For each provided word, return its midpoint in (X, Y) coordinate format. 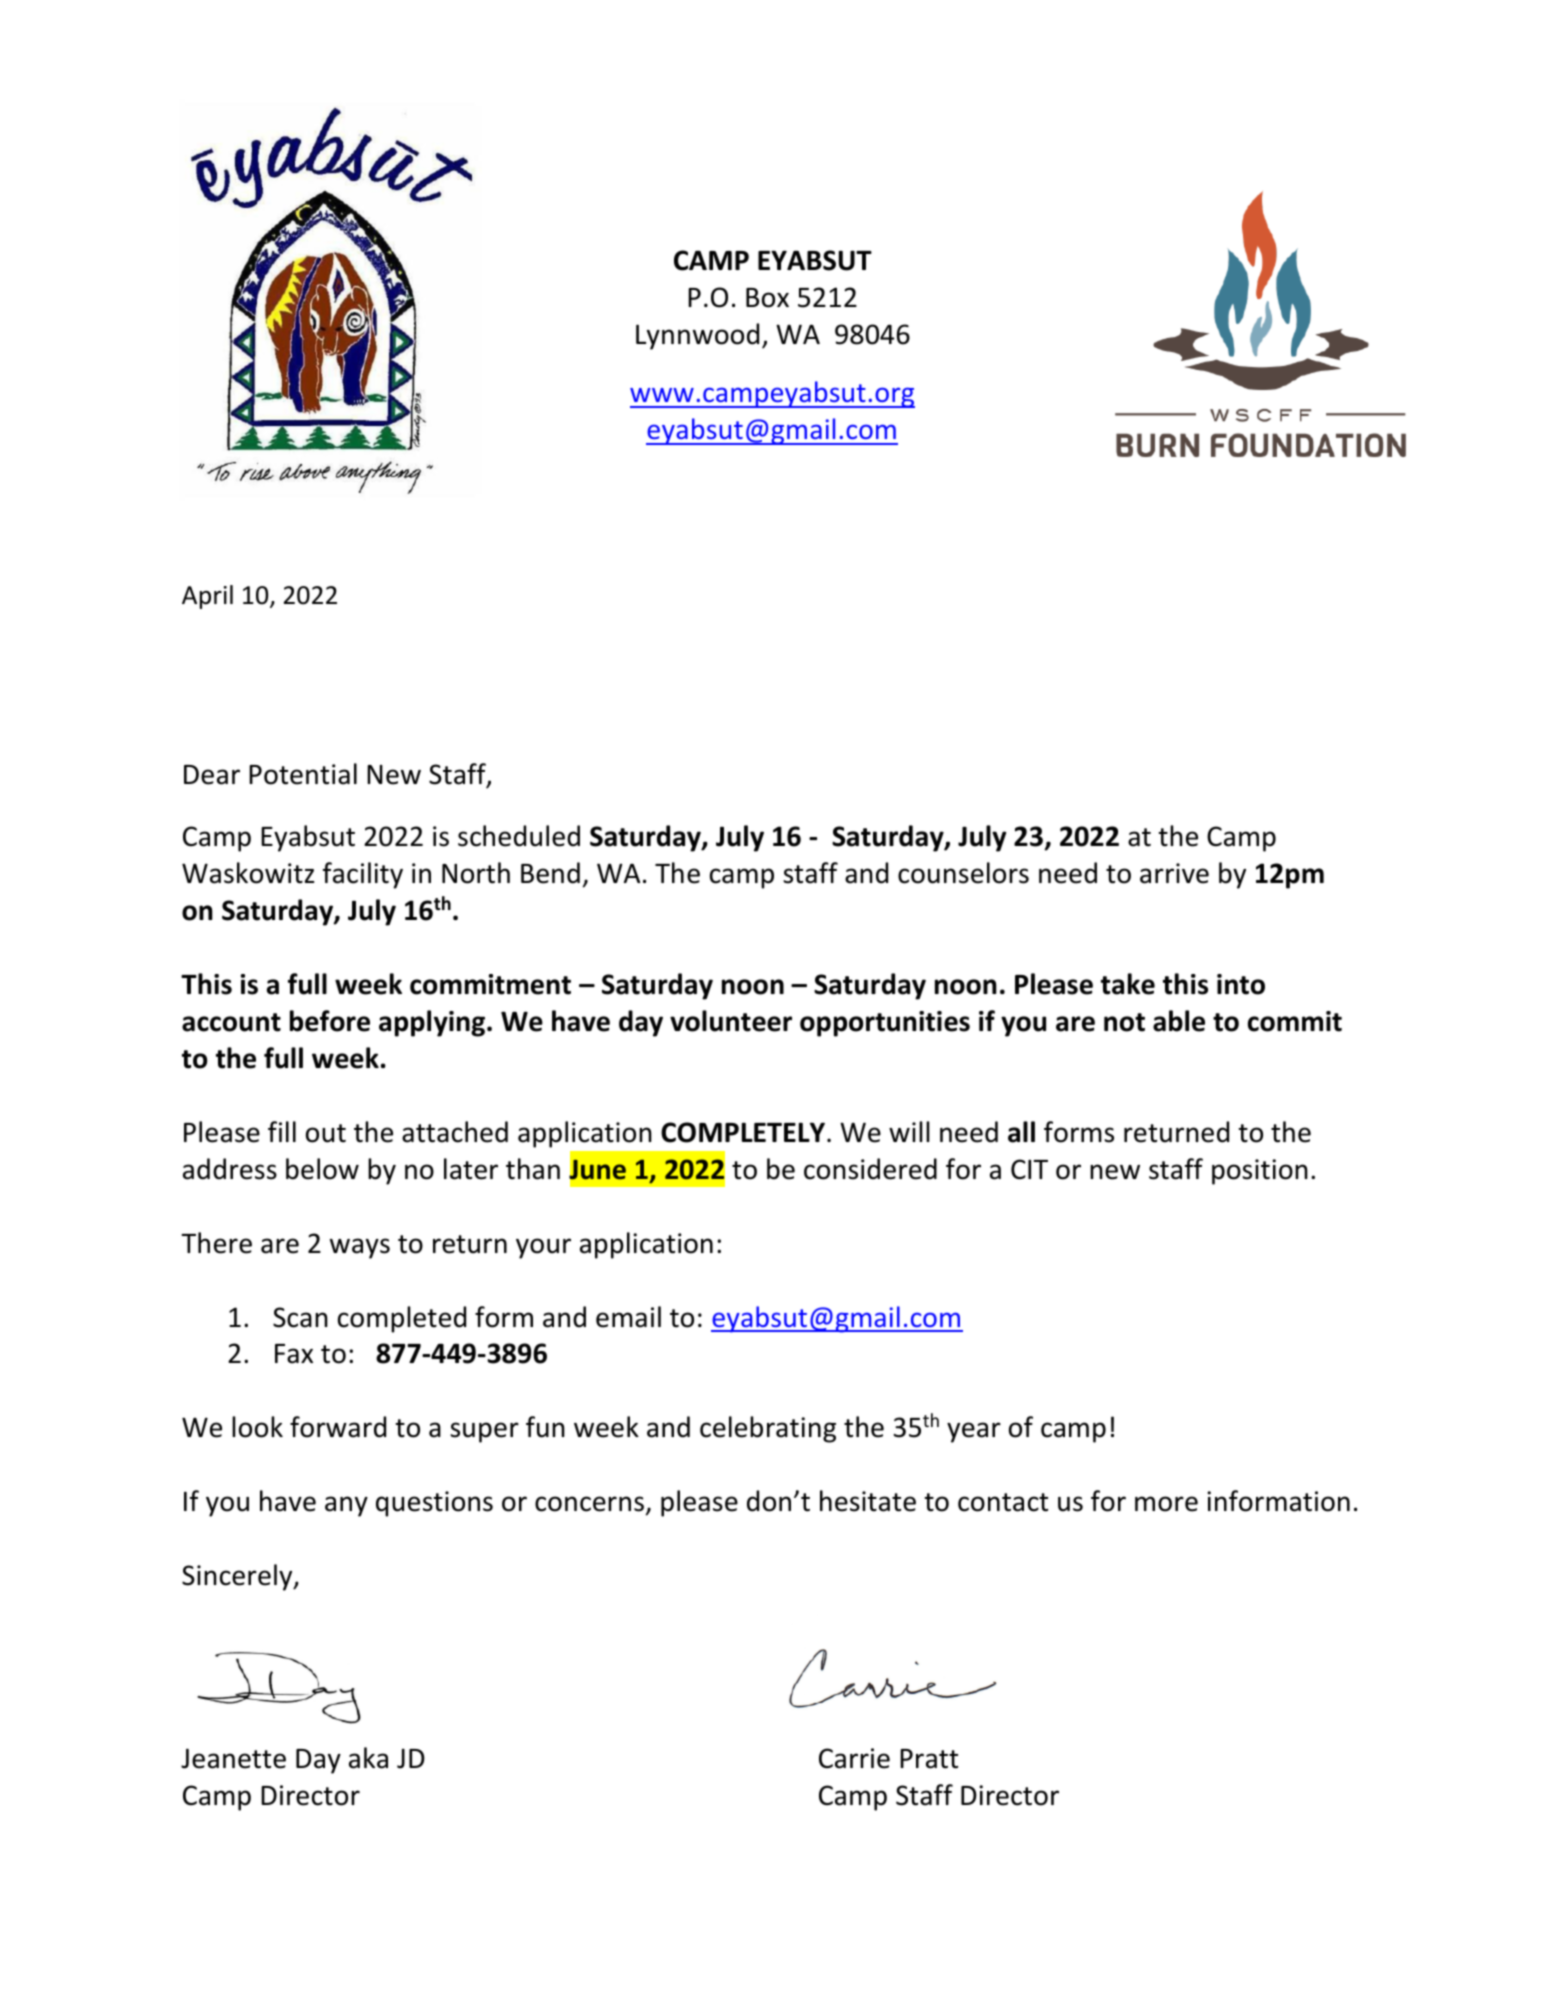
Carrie (854, 1758)
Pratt (929, 1759)
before (330, 1021)
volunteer (731, 1021)
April (207, 597)
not (1124, 1022)
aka (368, 1758)
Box (767, 298)
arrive (1174, 873)
